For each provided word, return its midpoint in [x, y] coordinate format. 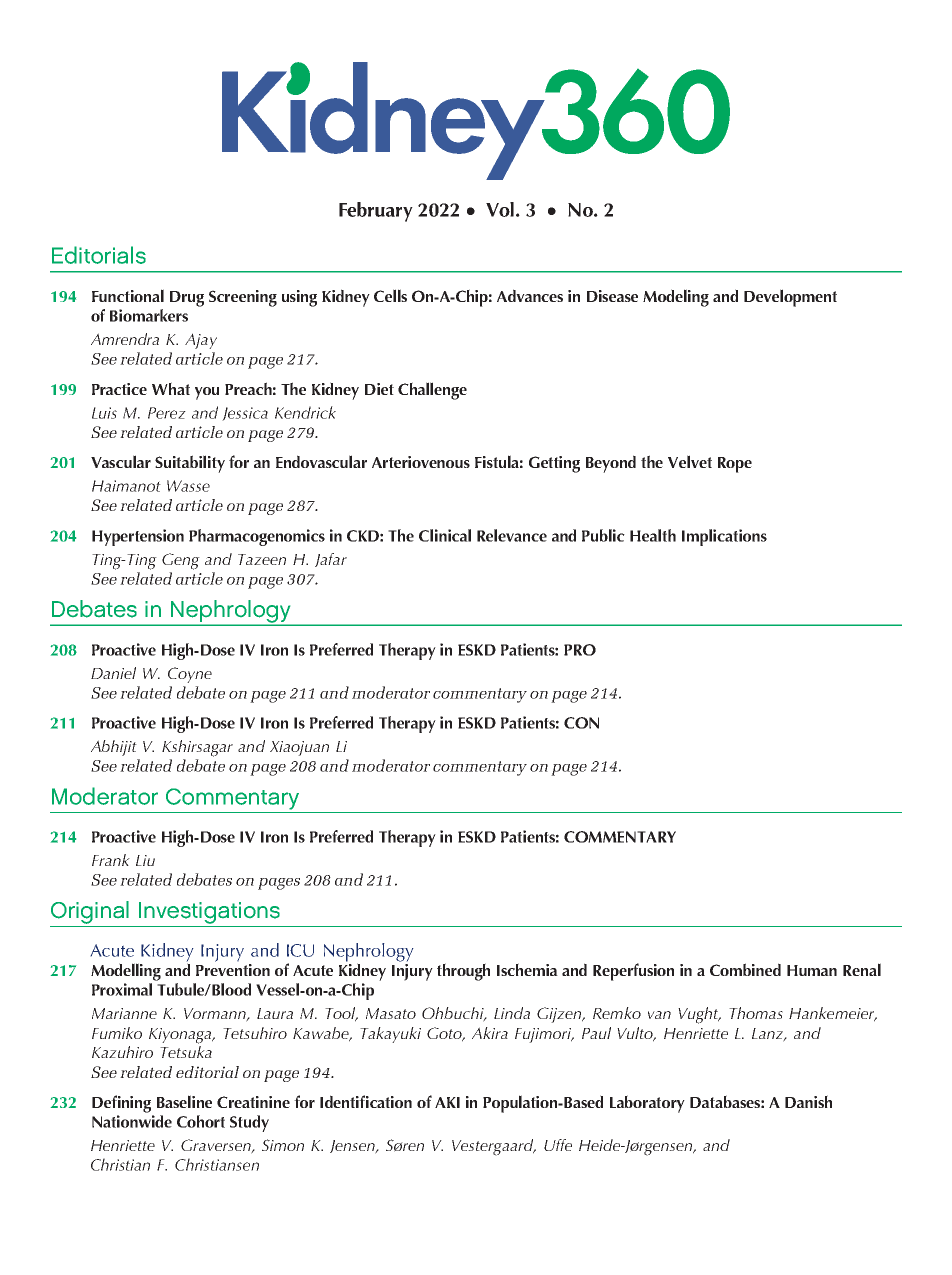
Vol [500, 209]
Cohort [201, 1121]
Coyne [190, 675]
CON [581, 723]
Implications [724, 537]
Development [790, 298]
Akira [490, 1033]
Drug [187, 299]
